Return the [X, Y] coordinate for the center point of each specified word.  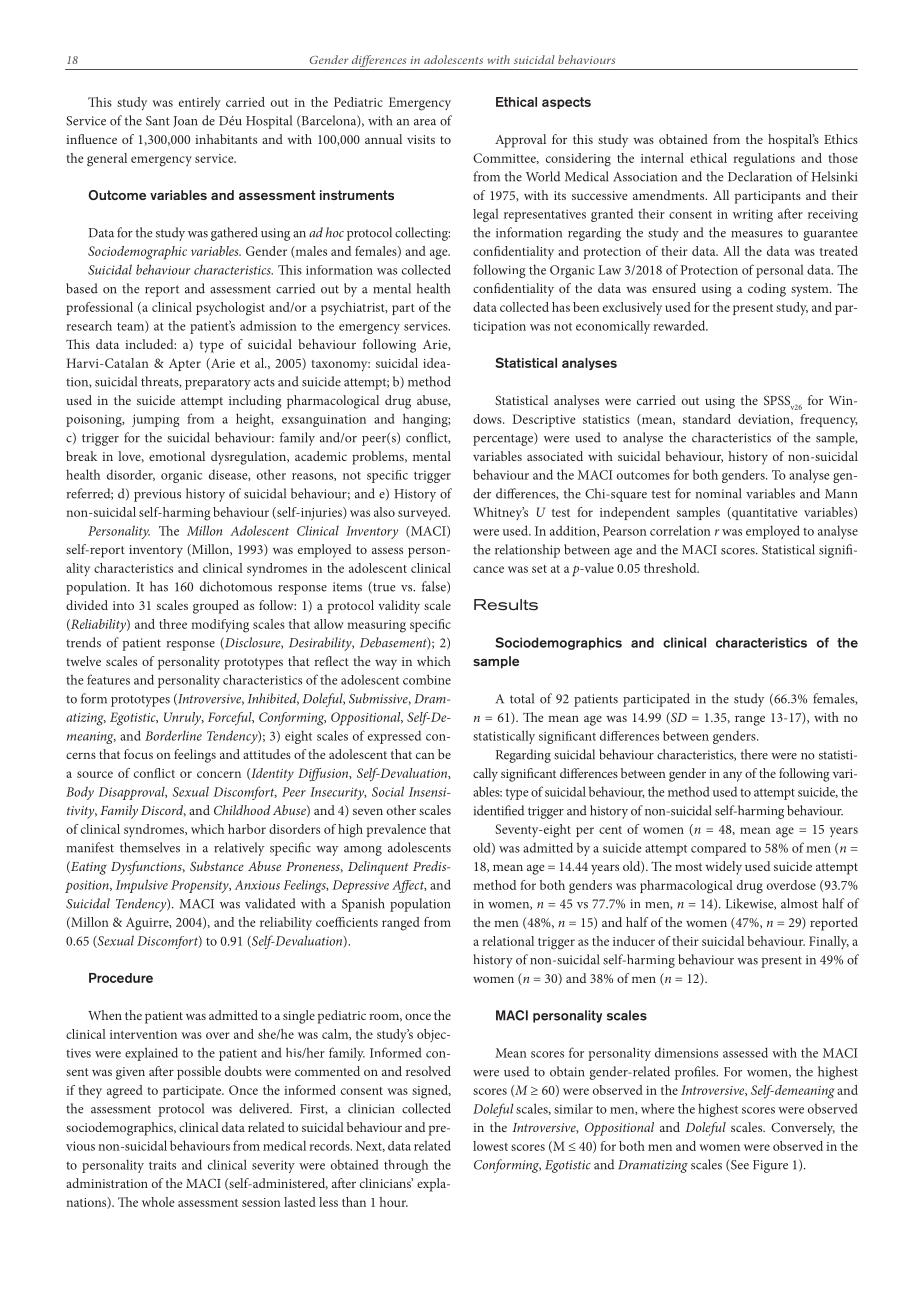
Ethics [841, 139]
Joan [185, 122]
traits [162, 1165]
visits [421, 139]
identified [499, 810]
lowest [490, 1146]
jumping [156, 420]
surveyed [424, 513]
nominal [718, 493]
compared [718, 849]
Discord [163, 811]
